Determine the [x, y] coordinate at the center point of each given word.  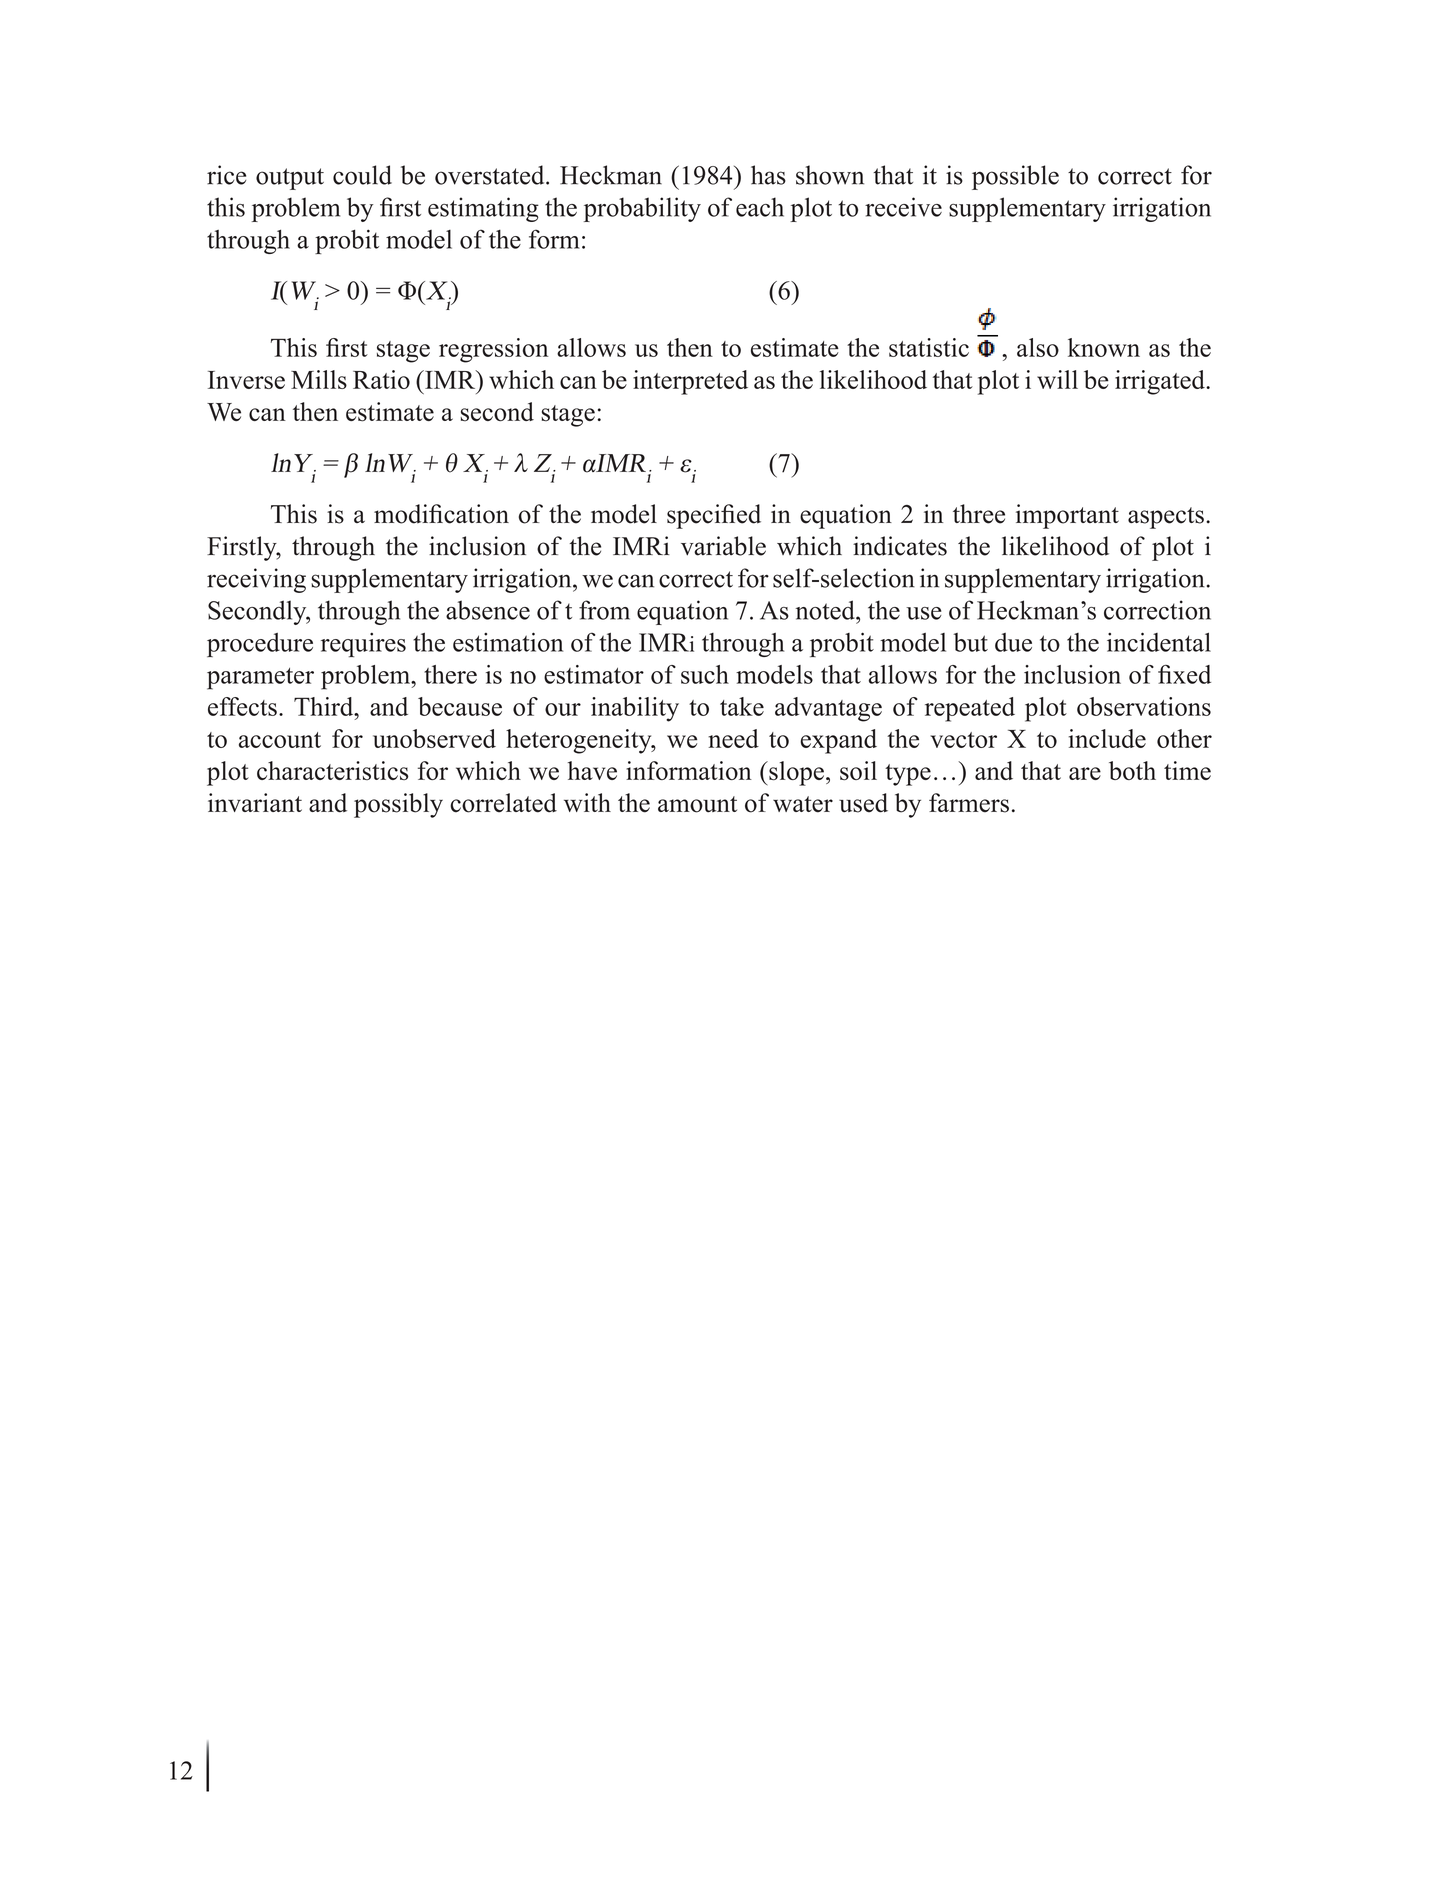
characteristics [333, 770]
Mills [319, 379]
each [760, 207]
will [1057, 379]
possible [1015, 177]
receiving [256, 580]
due [1013, 642]
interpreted [690, 382]
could [362, 175]
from [604, 610]
